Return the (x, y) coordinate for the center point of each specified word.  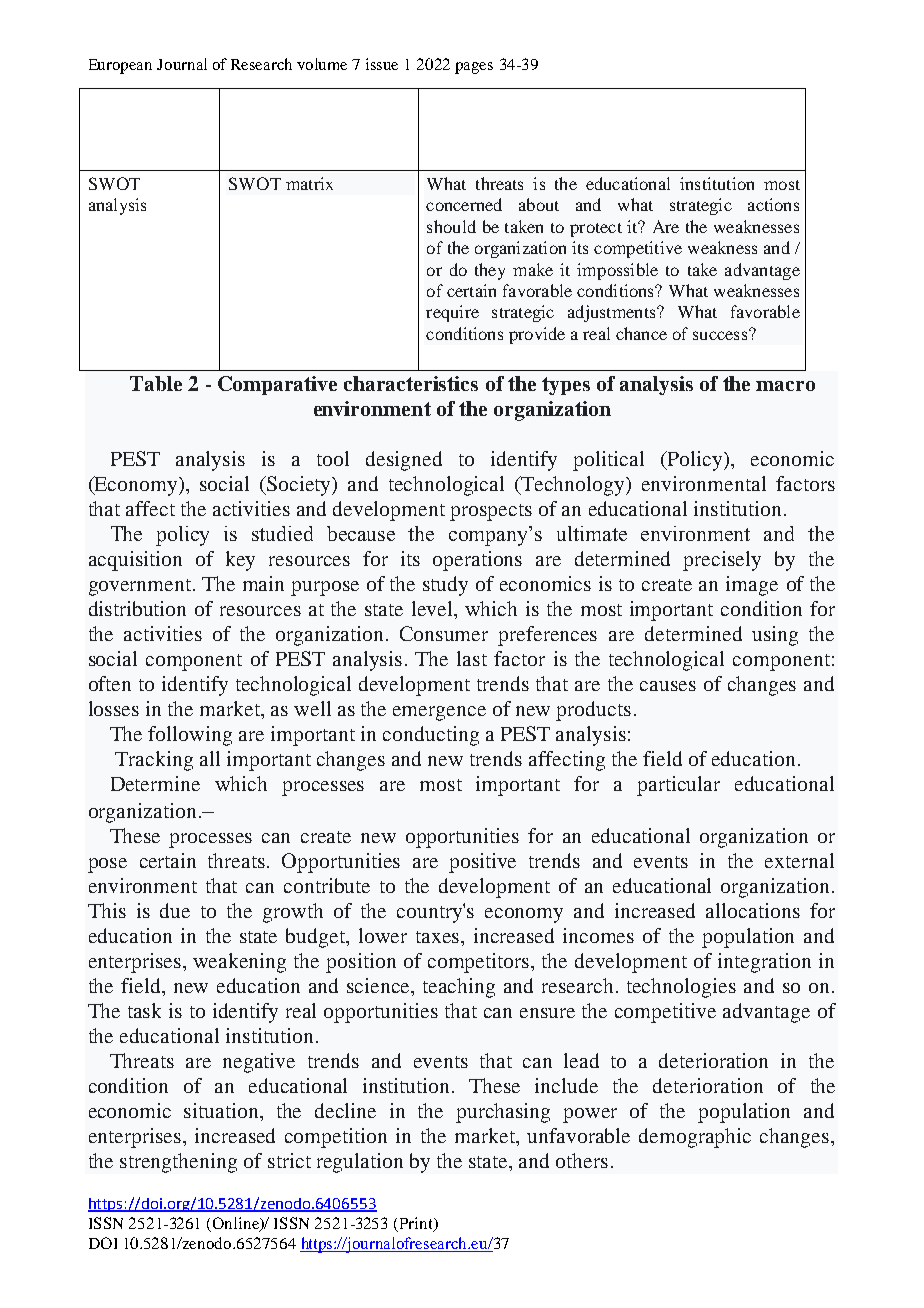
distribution (137, 608)
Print (416, 1224)
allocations (753, 910)
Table (156, 383)
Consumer (444, 633)
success (720, 335)
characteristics (411, 383)
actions (773, 204)
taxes (439, 937)
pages (474, 68)
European (120, 66)
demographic (695, 1138)
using (775, 636)
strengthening (178, 1163)
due (175, 910)
